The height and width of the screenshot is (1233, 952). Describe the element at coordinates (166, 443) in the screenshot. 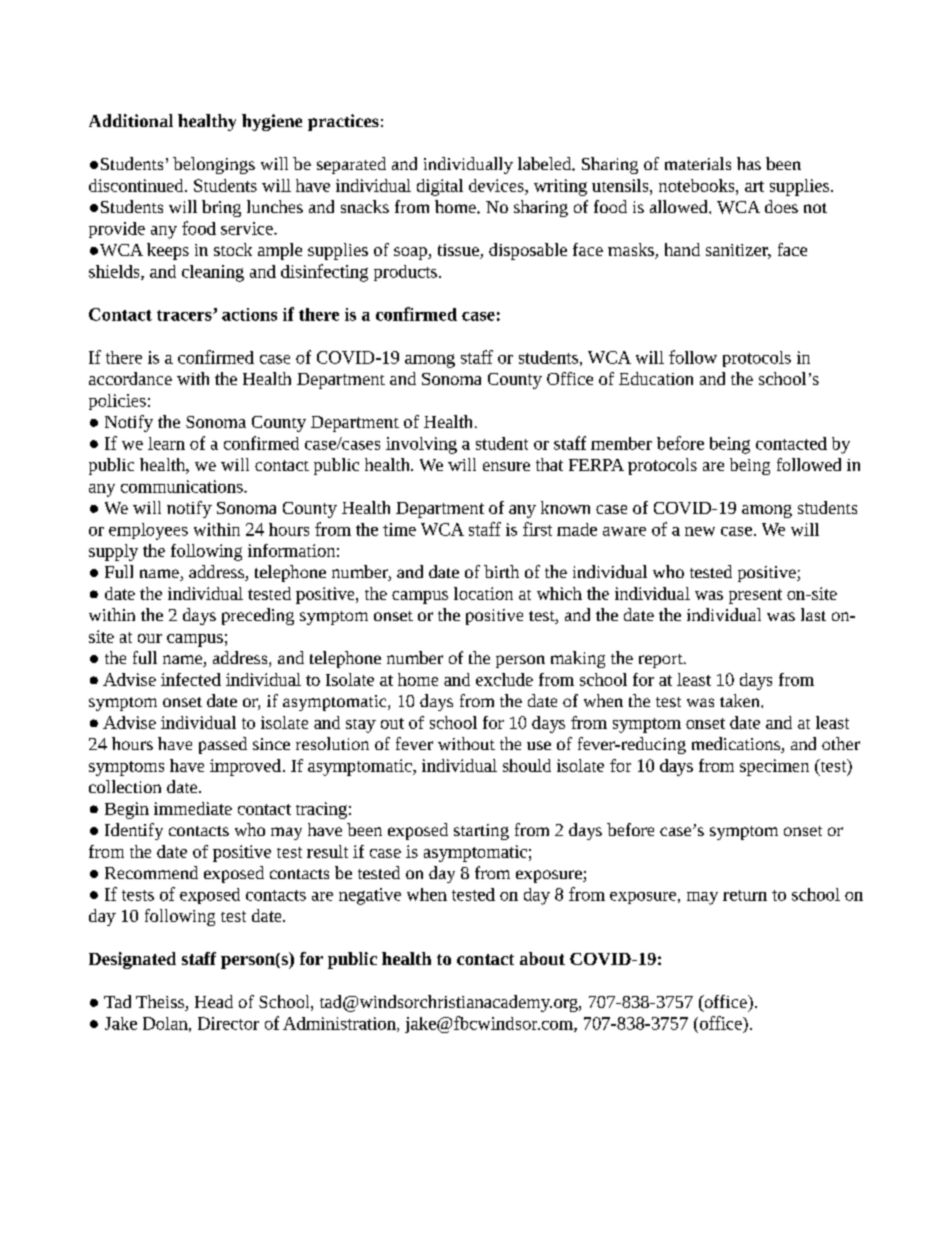

I see `learn` at that location.
